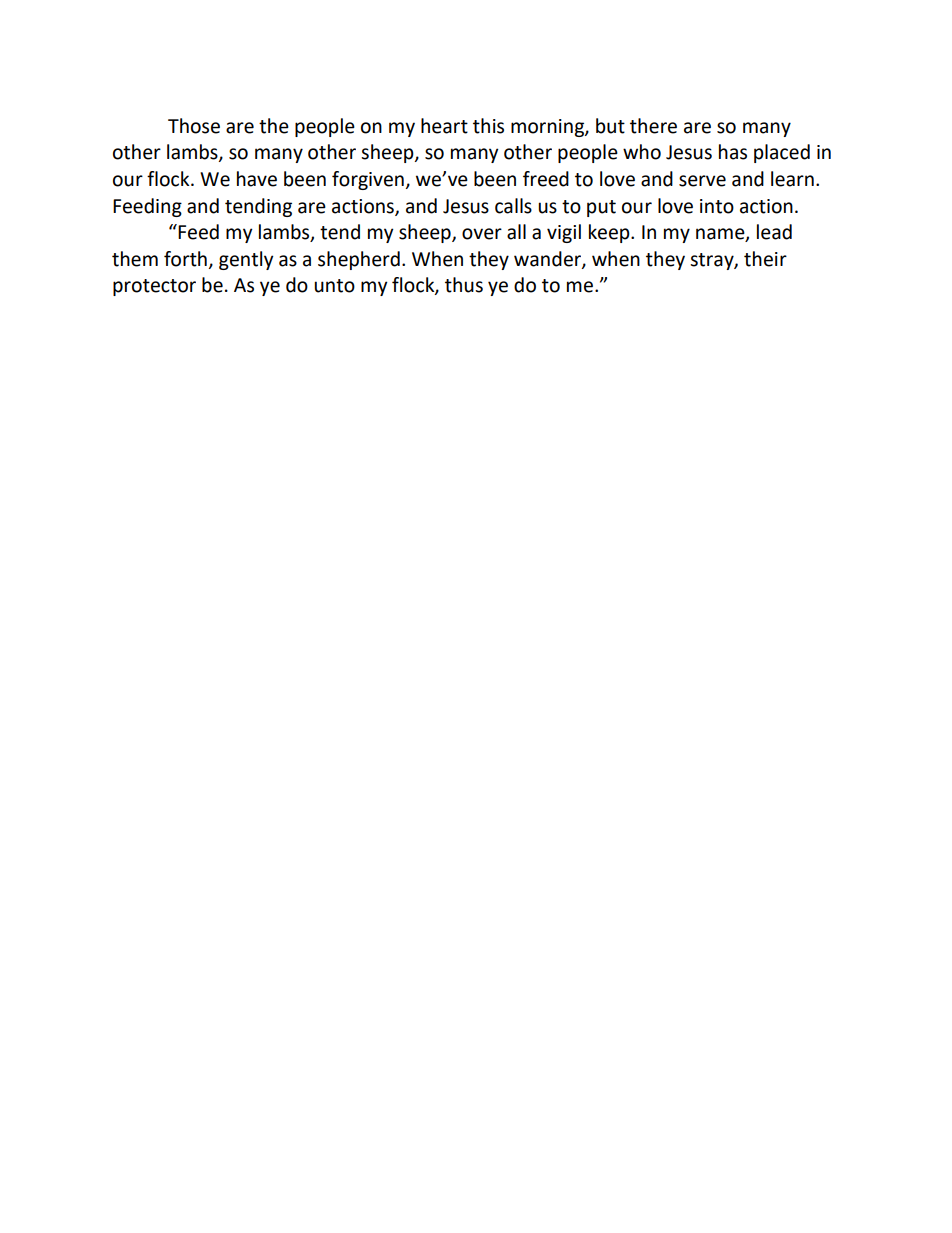  Describe the element at coordinates (702, 181) in the image. I see `serve` at that location.
